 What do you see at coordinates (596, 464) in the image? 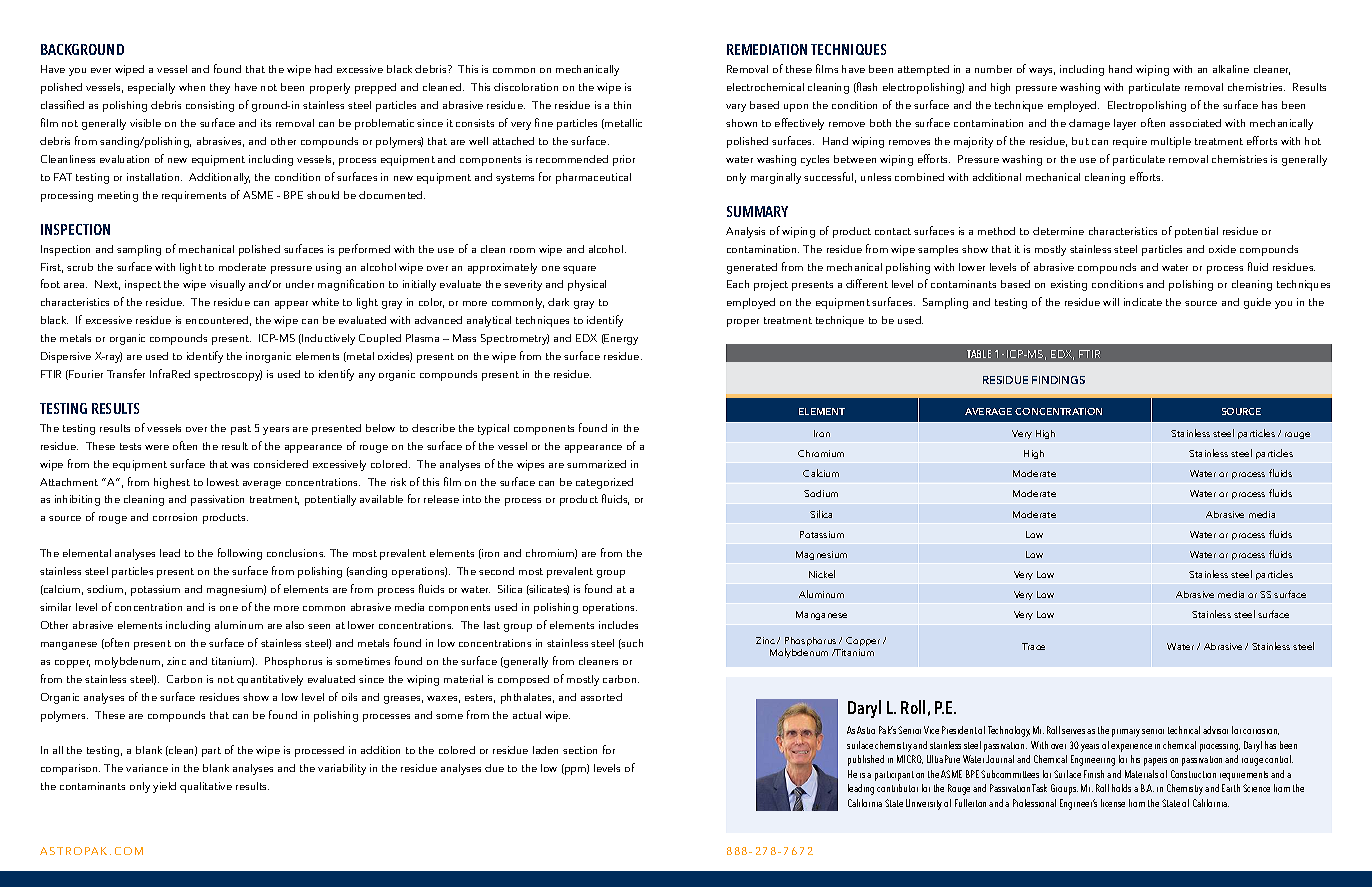
I see `summarized` at bounding box center [596, 464].
